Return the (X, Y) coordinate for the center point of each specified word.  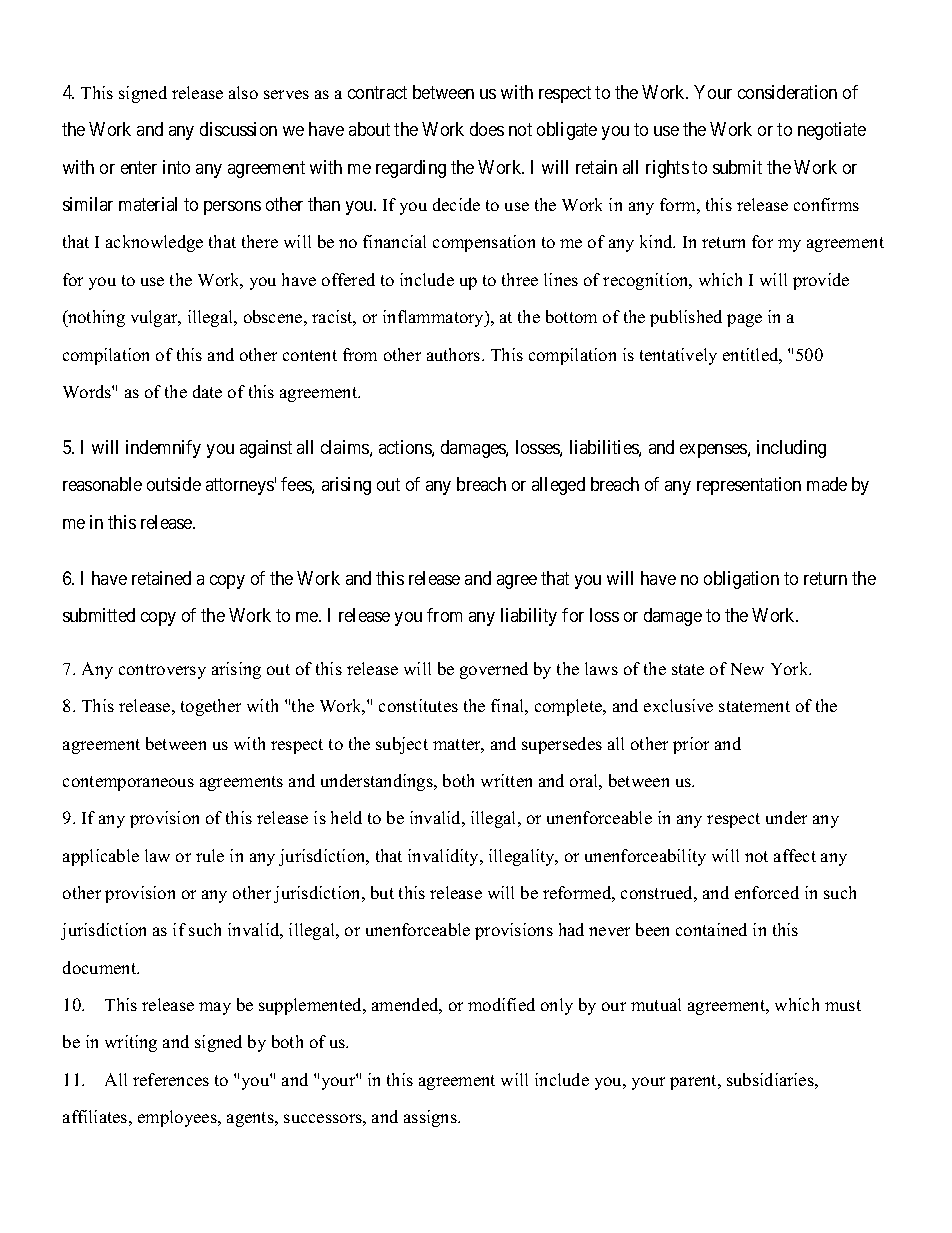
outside (174, 484)
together (211, 707)
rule (210, 855)
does (487, 129)
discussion (238, 129)
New (747, 669)
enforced (767, 892)
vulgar (155, 318)
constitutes (418, 705)
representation (749, 486)
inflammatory (434, 318)
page (744, 320)
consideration (787, 92)
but (382, 892)
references (171, 1079)
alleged (558, 486)
